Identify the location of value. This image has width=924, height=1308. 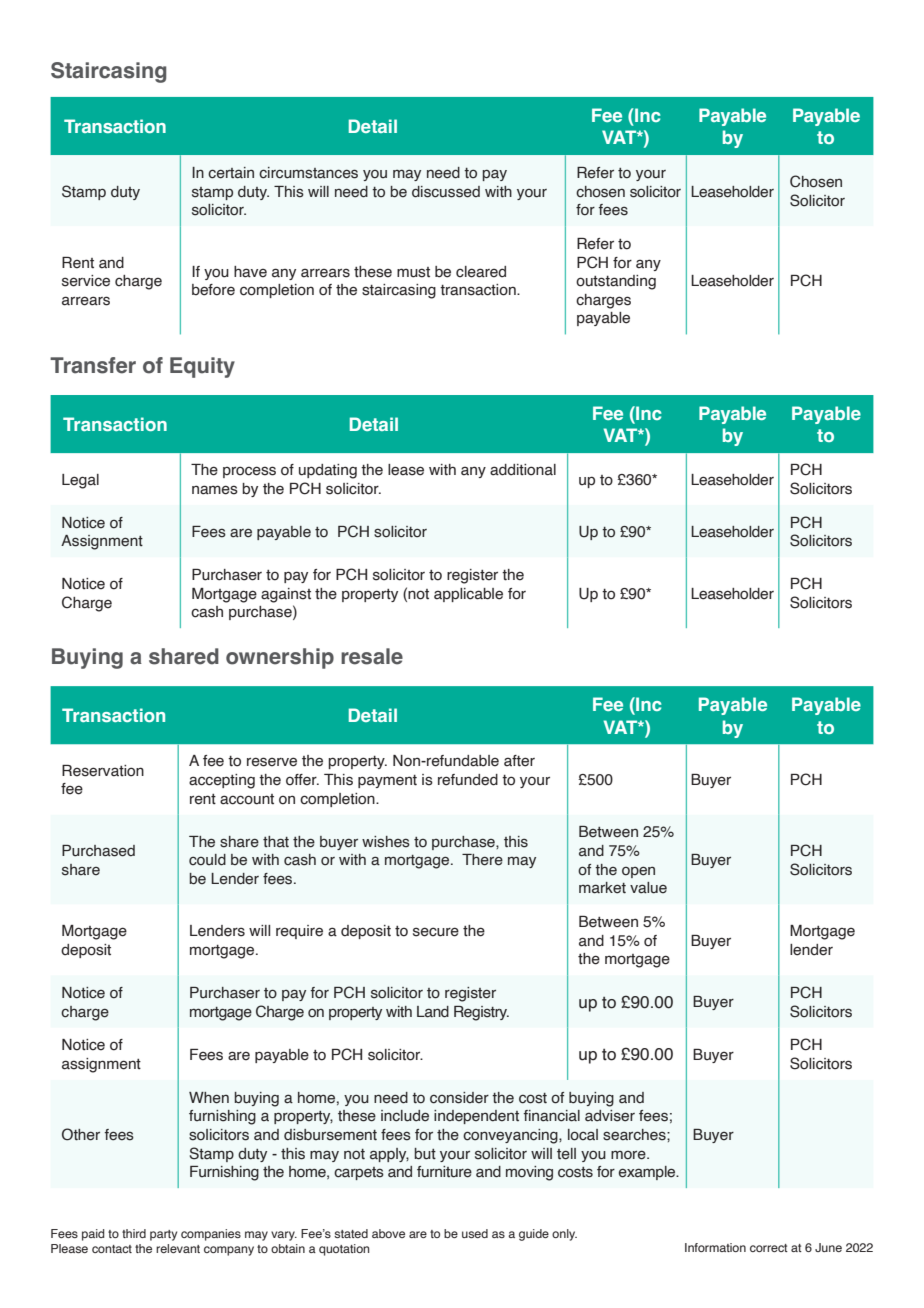
(648, 888).
